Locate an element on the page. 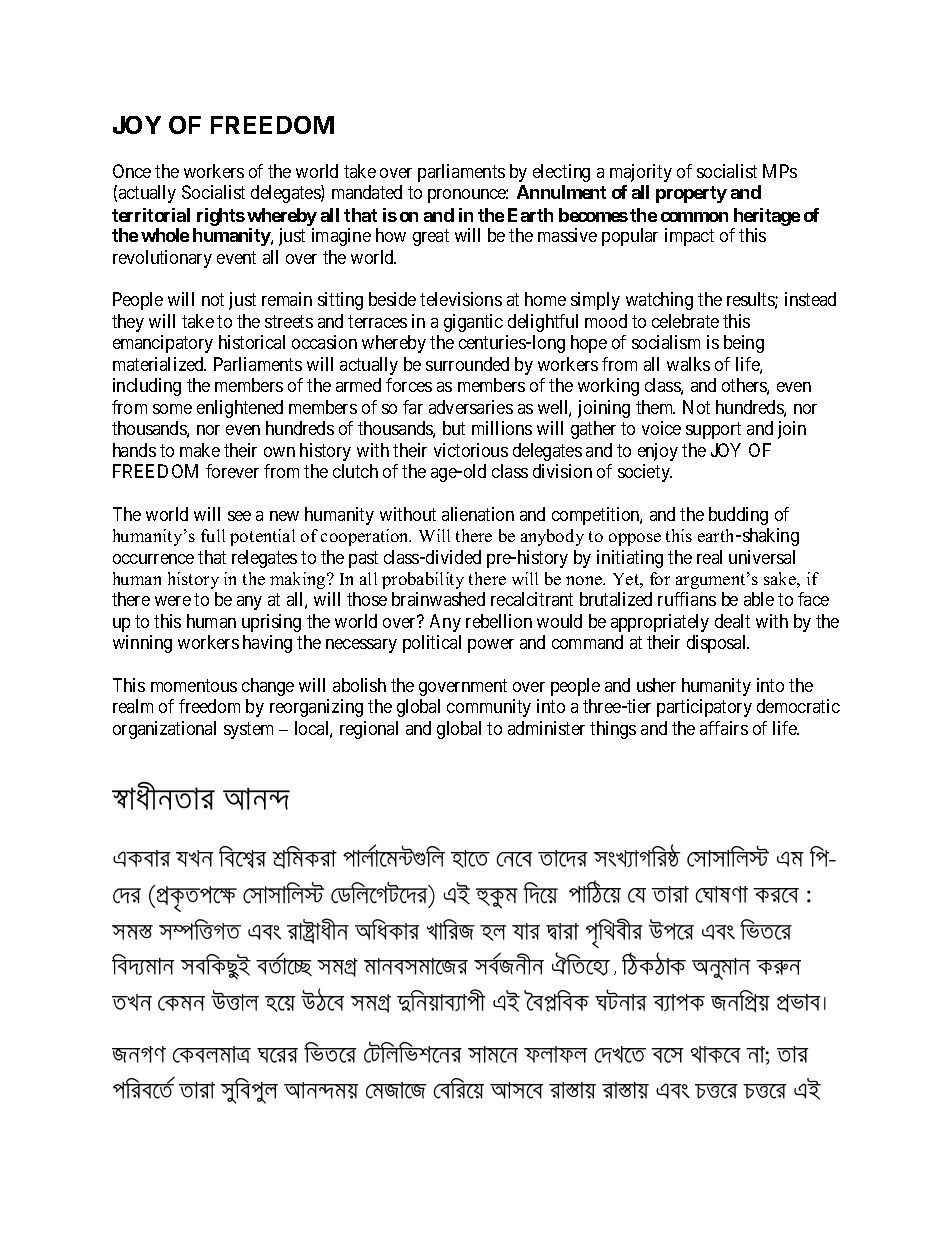  celebrate is located at coordinates (685, 321).
